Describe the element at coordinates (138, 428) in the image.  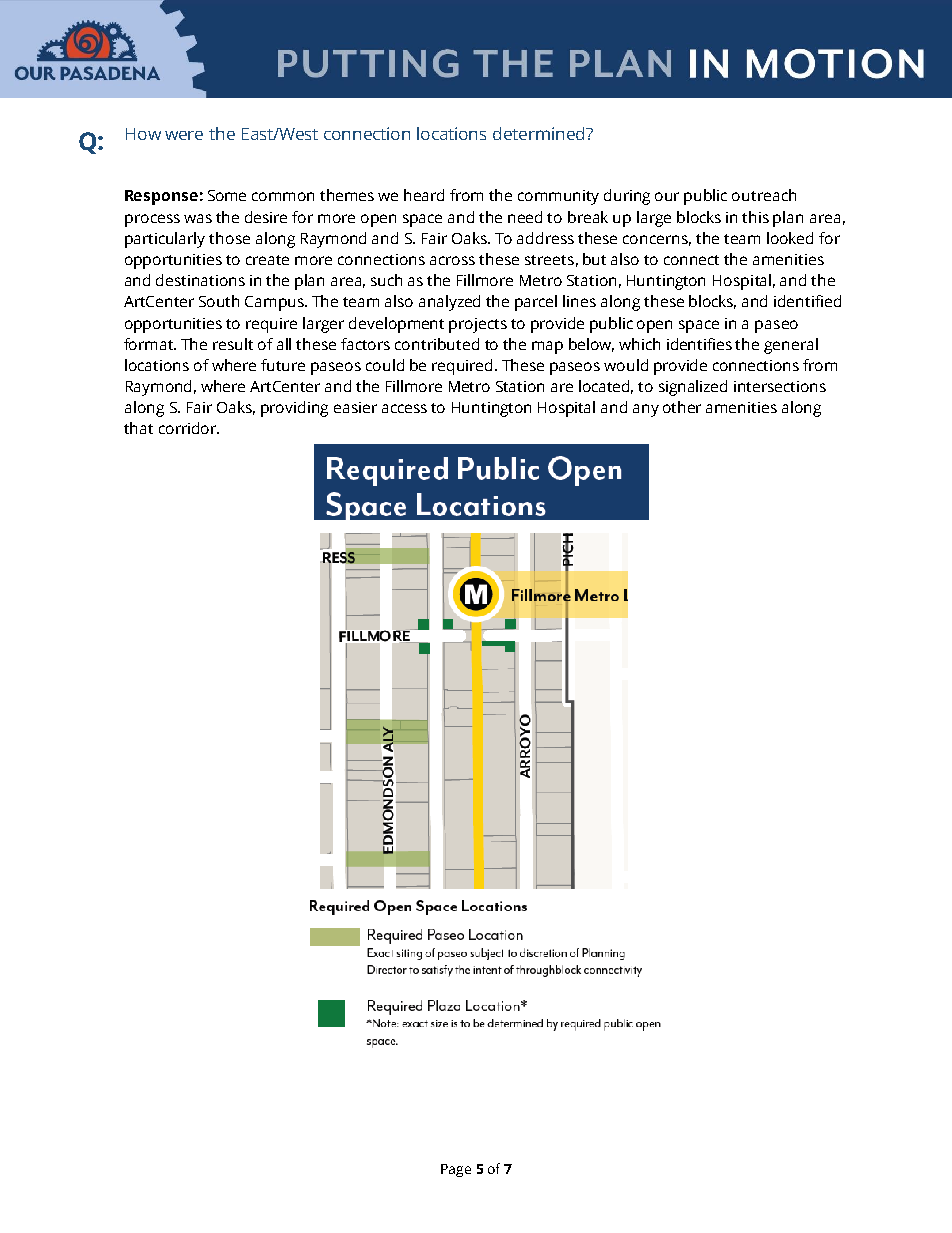
I see `that` at that location.
